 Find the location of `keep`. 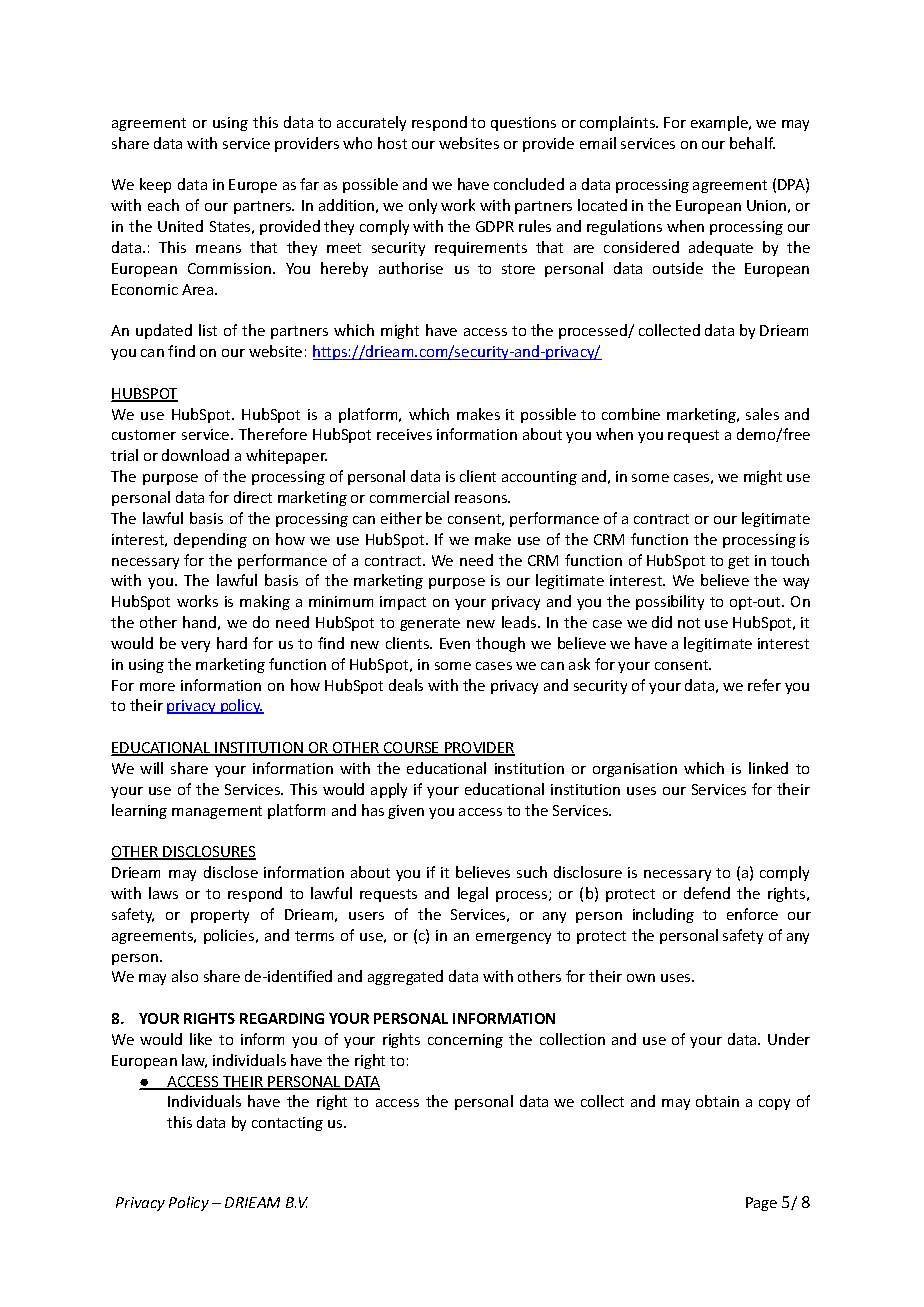

keep is located at coordinates (155, 185).
